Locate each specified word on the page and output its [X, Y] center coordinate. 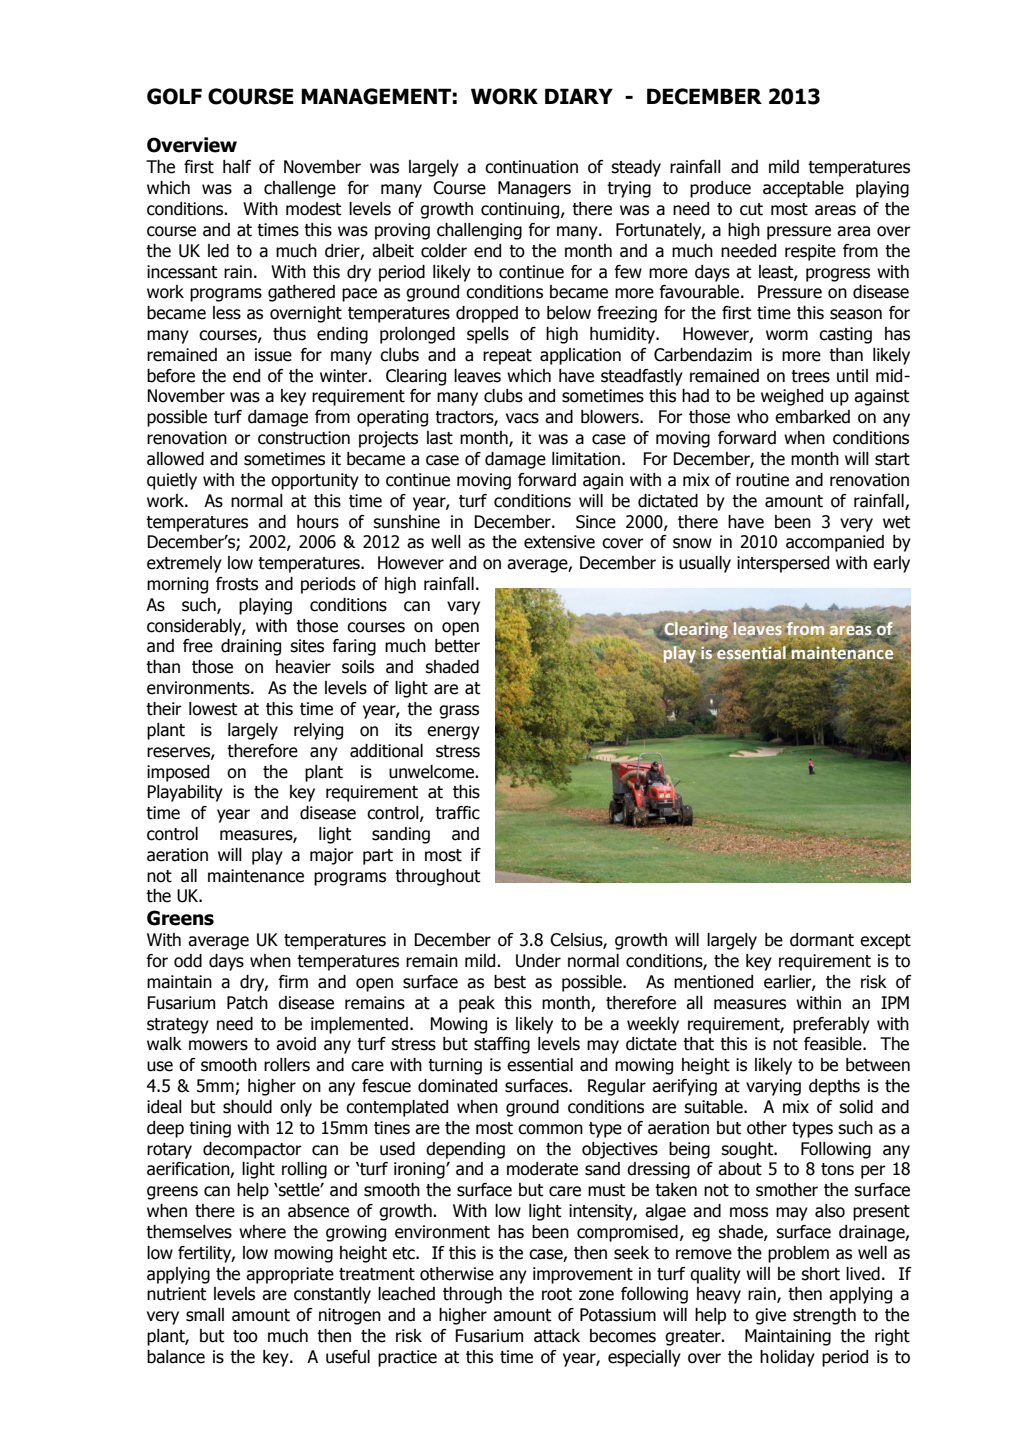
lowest [213, 709]
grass [459, 712]
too [245, 1336]
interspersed [783, 564]
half [237, 167]
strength [824, 1316]
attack [557, 1336]
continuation [531, 167]
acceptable [803, 189]
